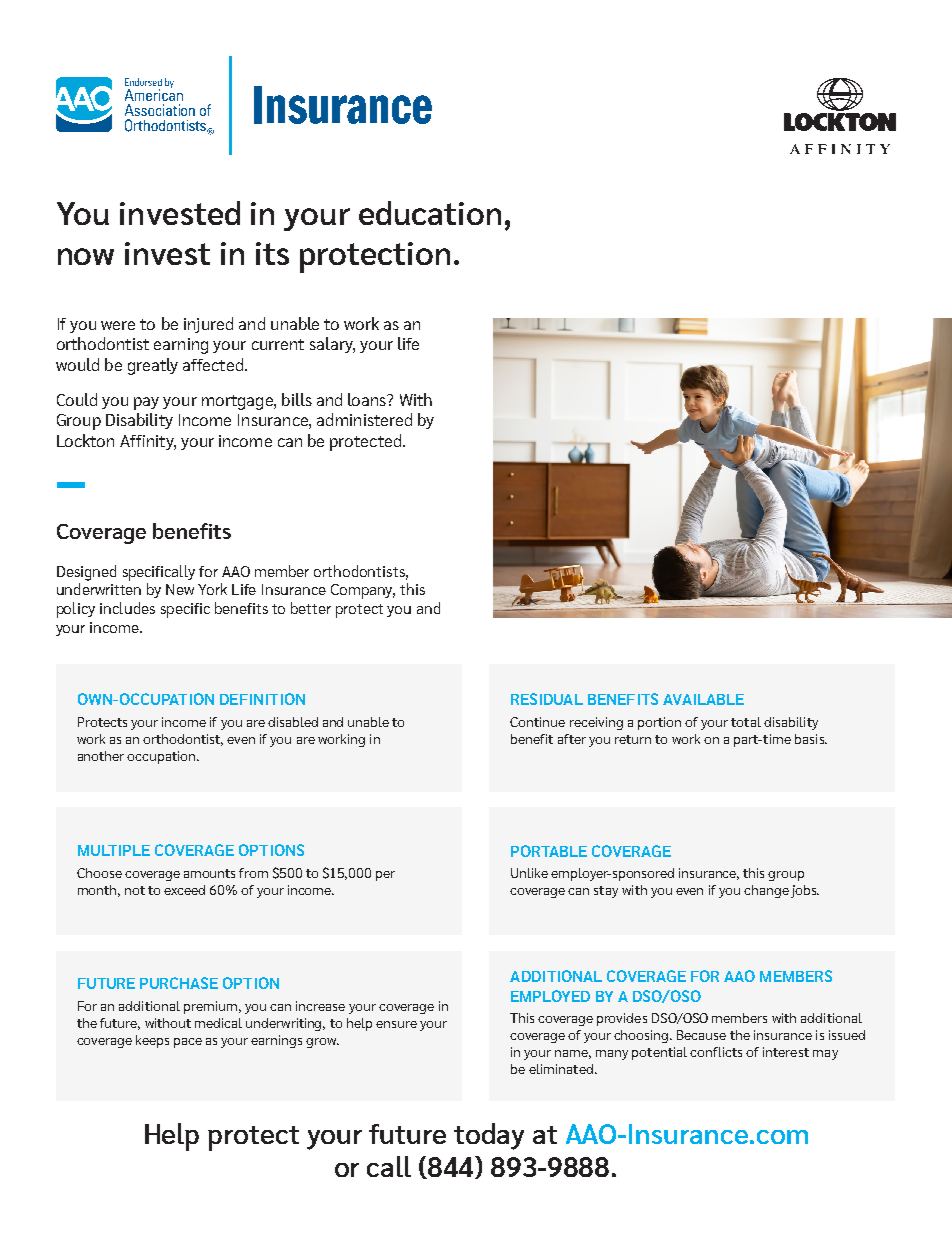 This screenshot has width=952, height=1233. I want to click on loans, so click(368, 399).
